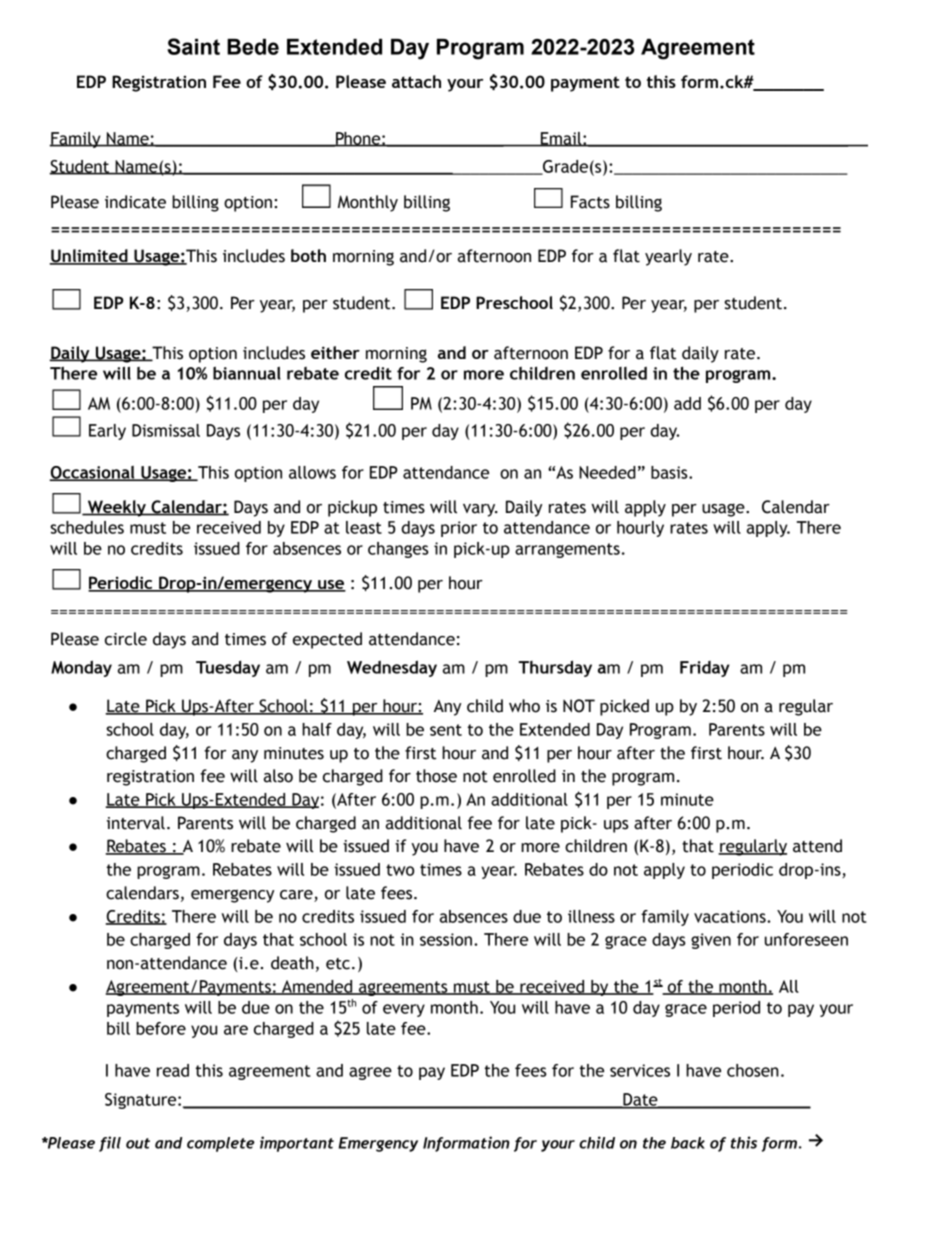 This page has width=952, height=1233. What do you see at coordinates (400, 870) in the page?
I see `two` at bounding box center [400, 870].
